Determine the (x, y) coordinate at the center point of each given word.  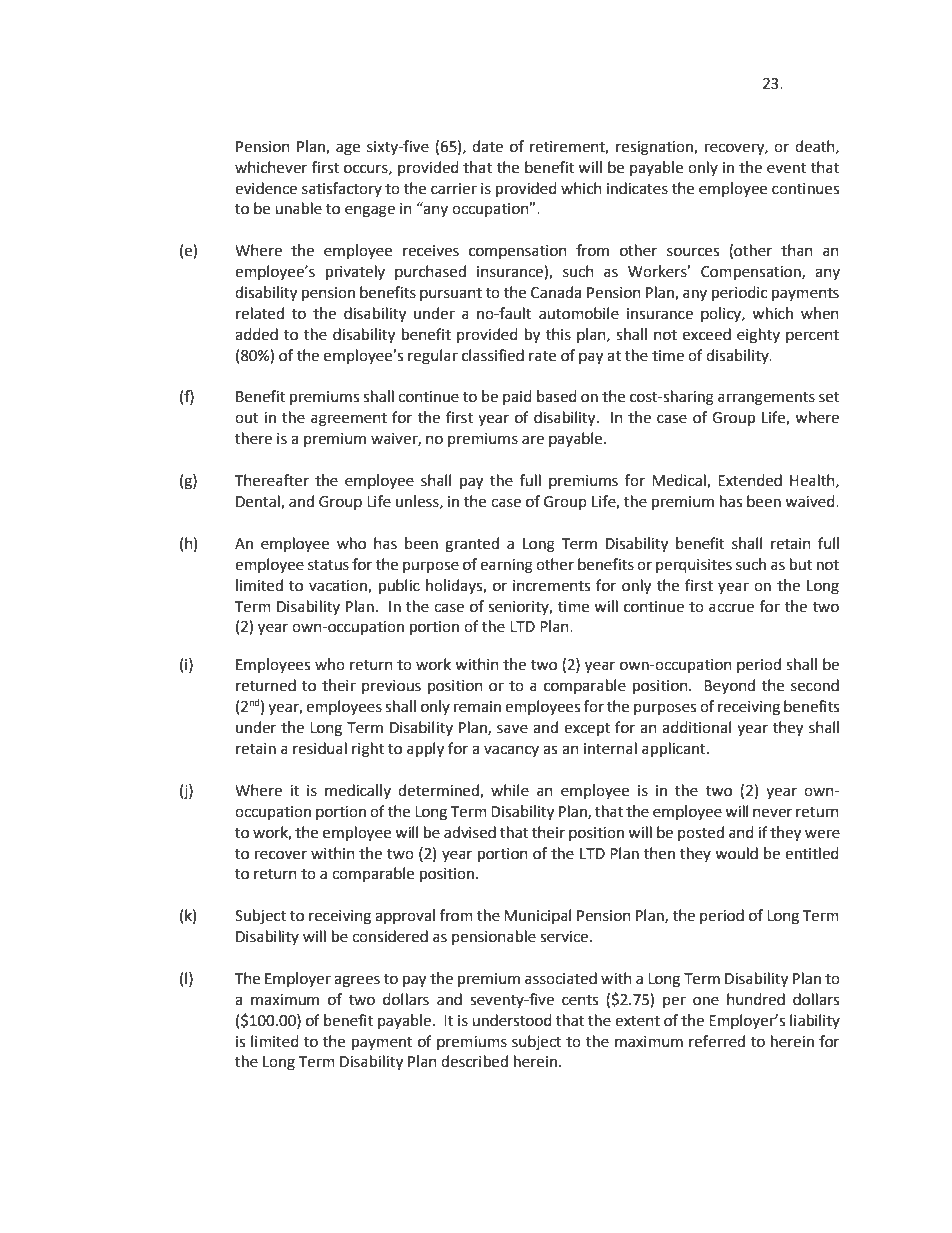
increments (551, 586)
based (557, 396)
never (772, 813)
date (487, 146)
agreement (349, 420)
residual (320, 748)
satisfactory (342, 189)
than (797, 250)
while (510, 790)
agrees (357, 981)
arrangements (766, 399)
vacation (339, 586)
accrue (731, 608)
